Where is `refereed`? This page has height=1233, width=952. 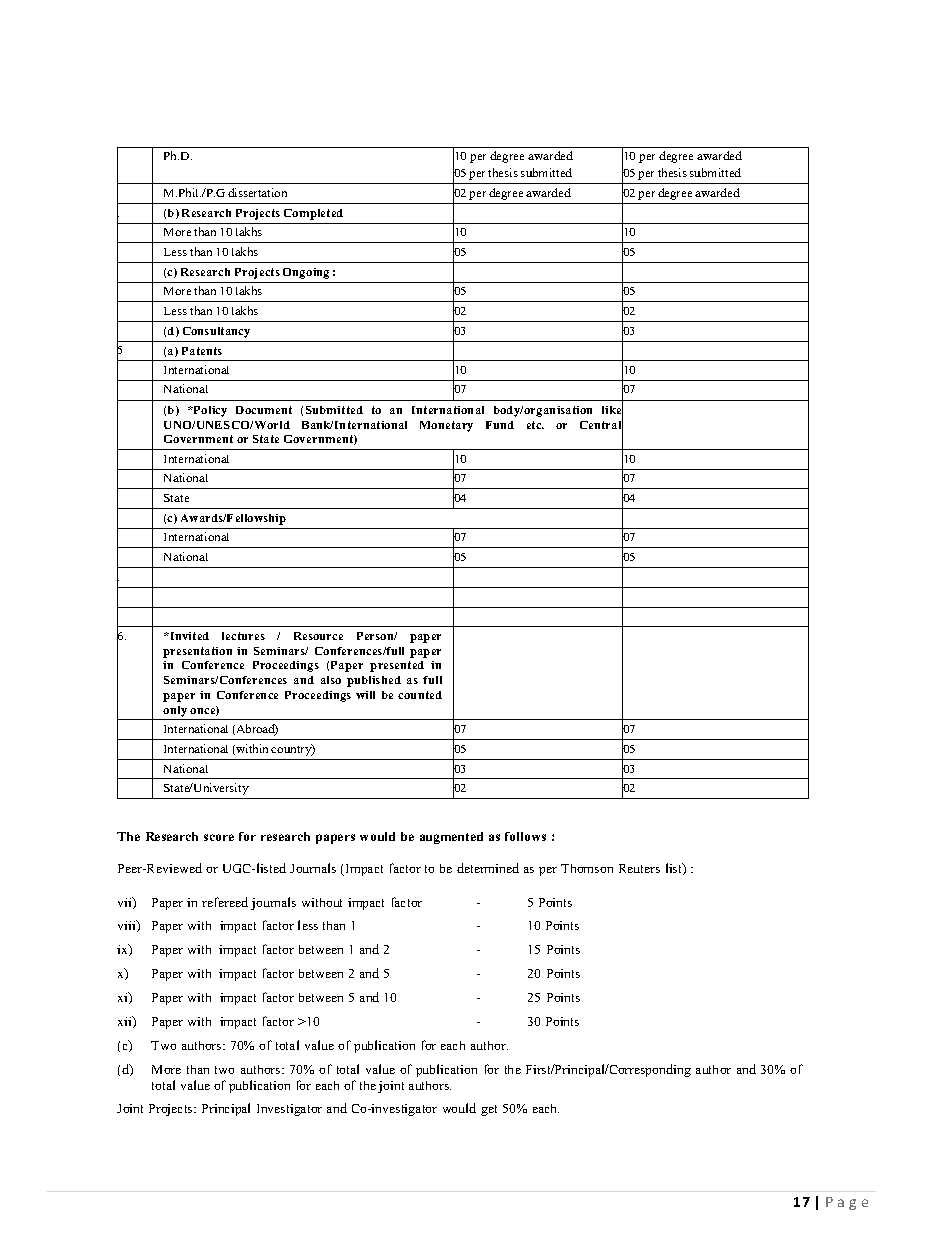 refereed is located at coordinates (225, 902).
